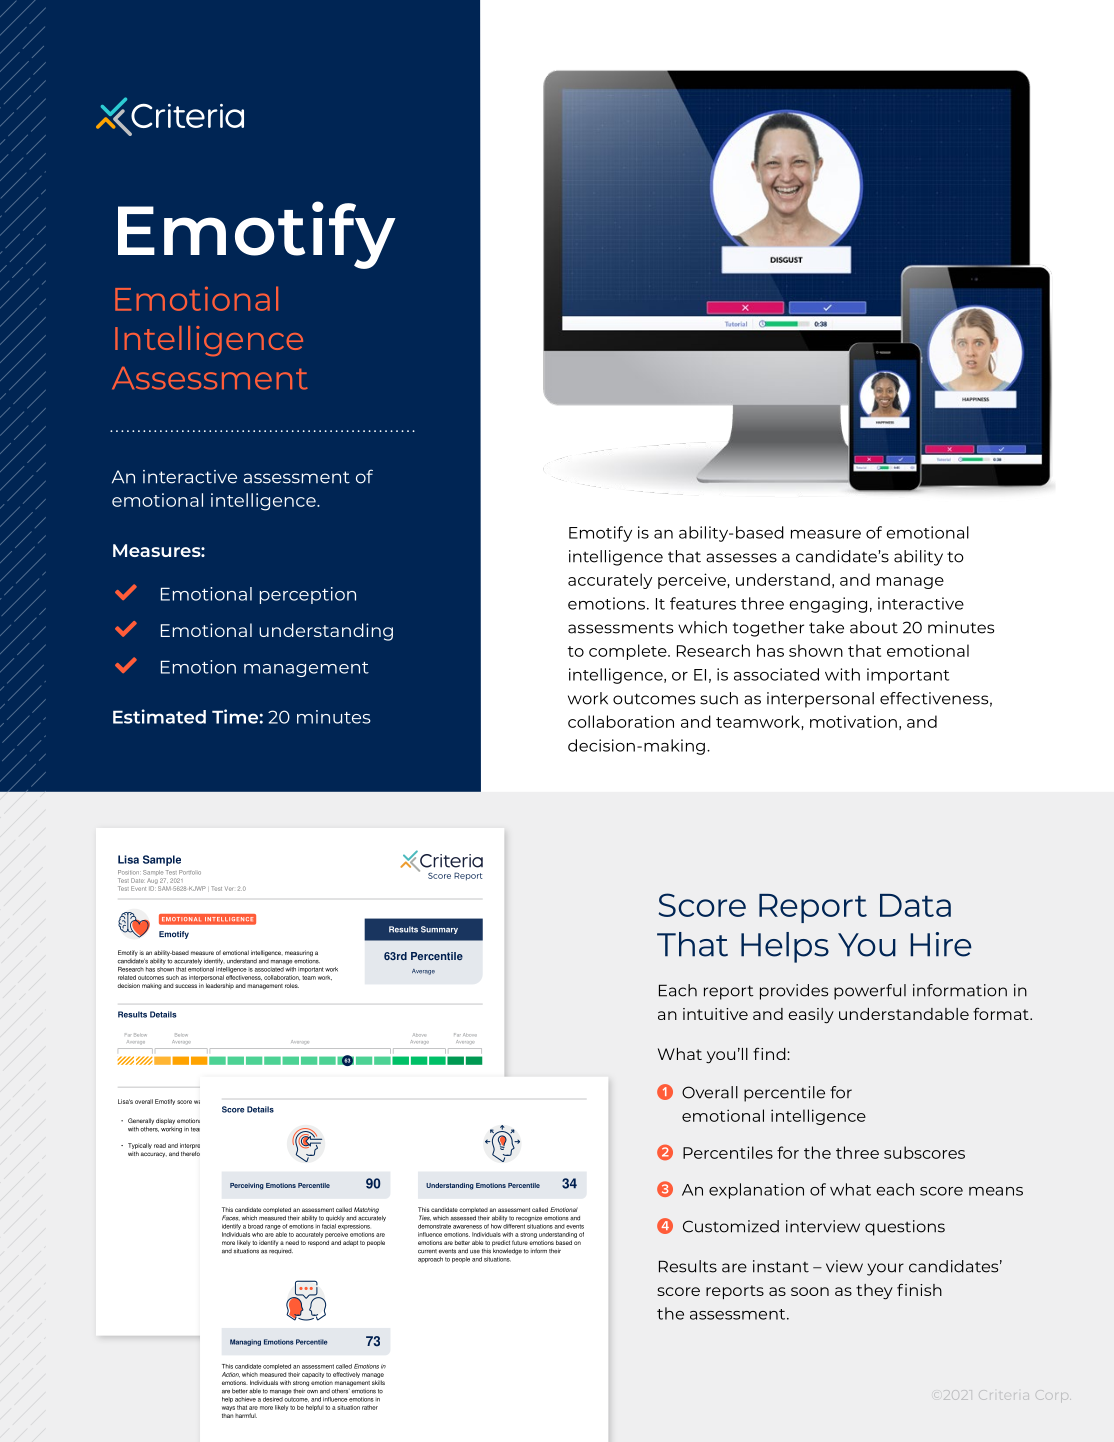 The width and height of the screenshot is (1114, 1442). I want to click on your, so click(885, 1269).
